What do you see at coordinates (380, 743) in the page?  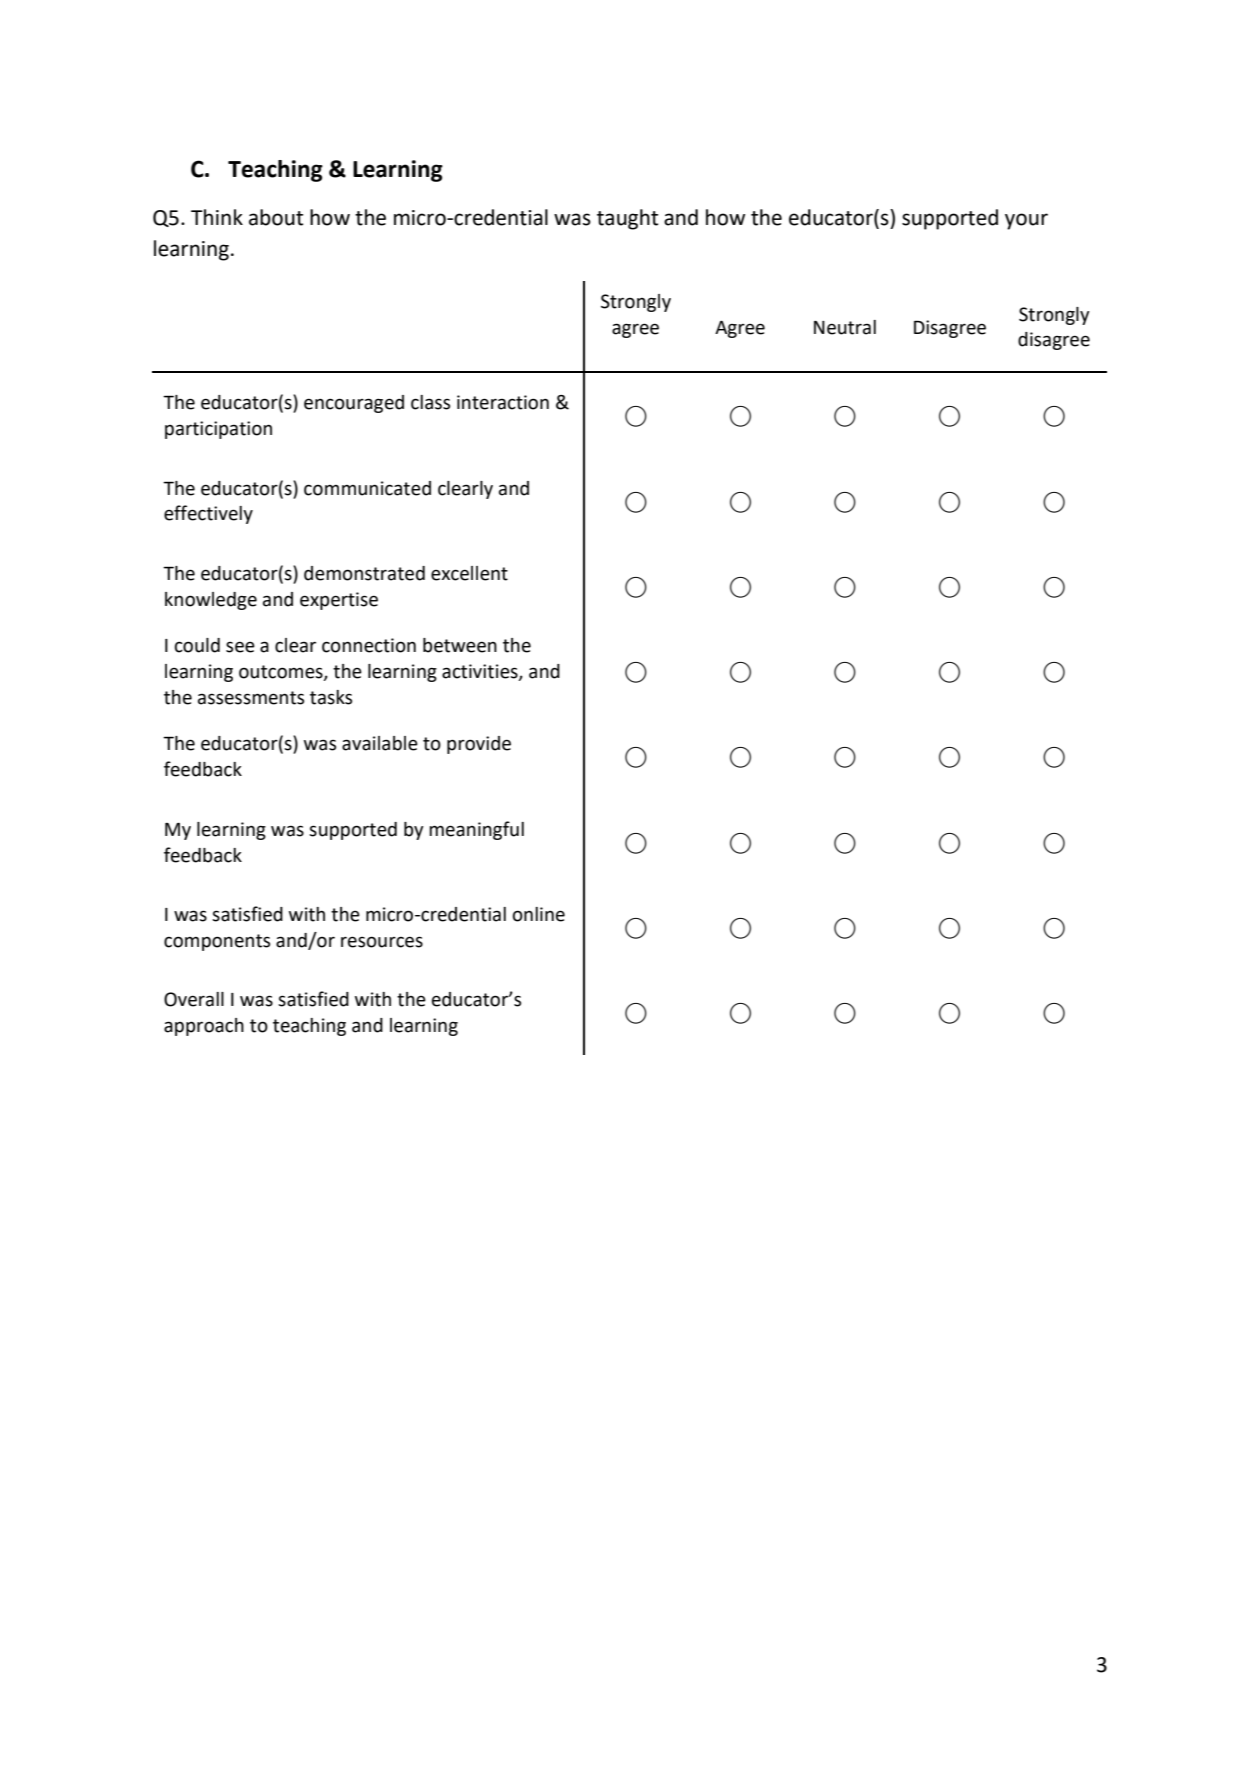 I see `available` at bounding box center [380, 743].
